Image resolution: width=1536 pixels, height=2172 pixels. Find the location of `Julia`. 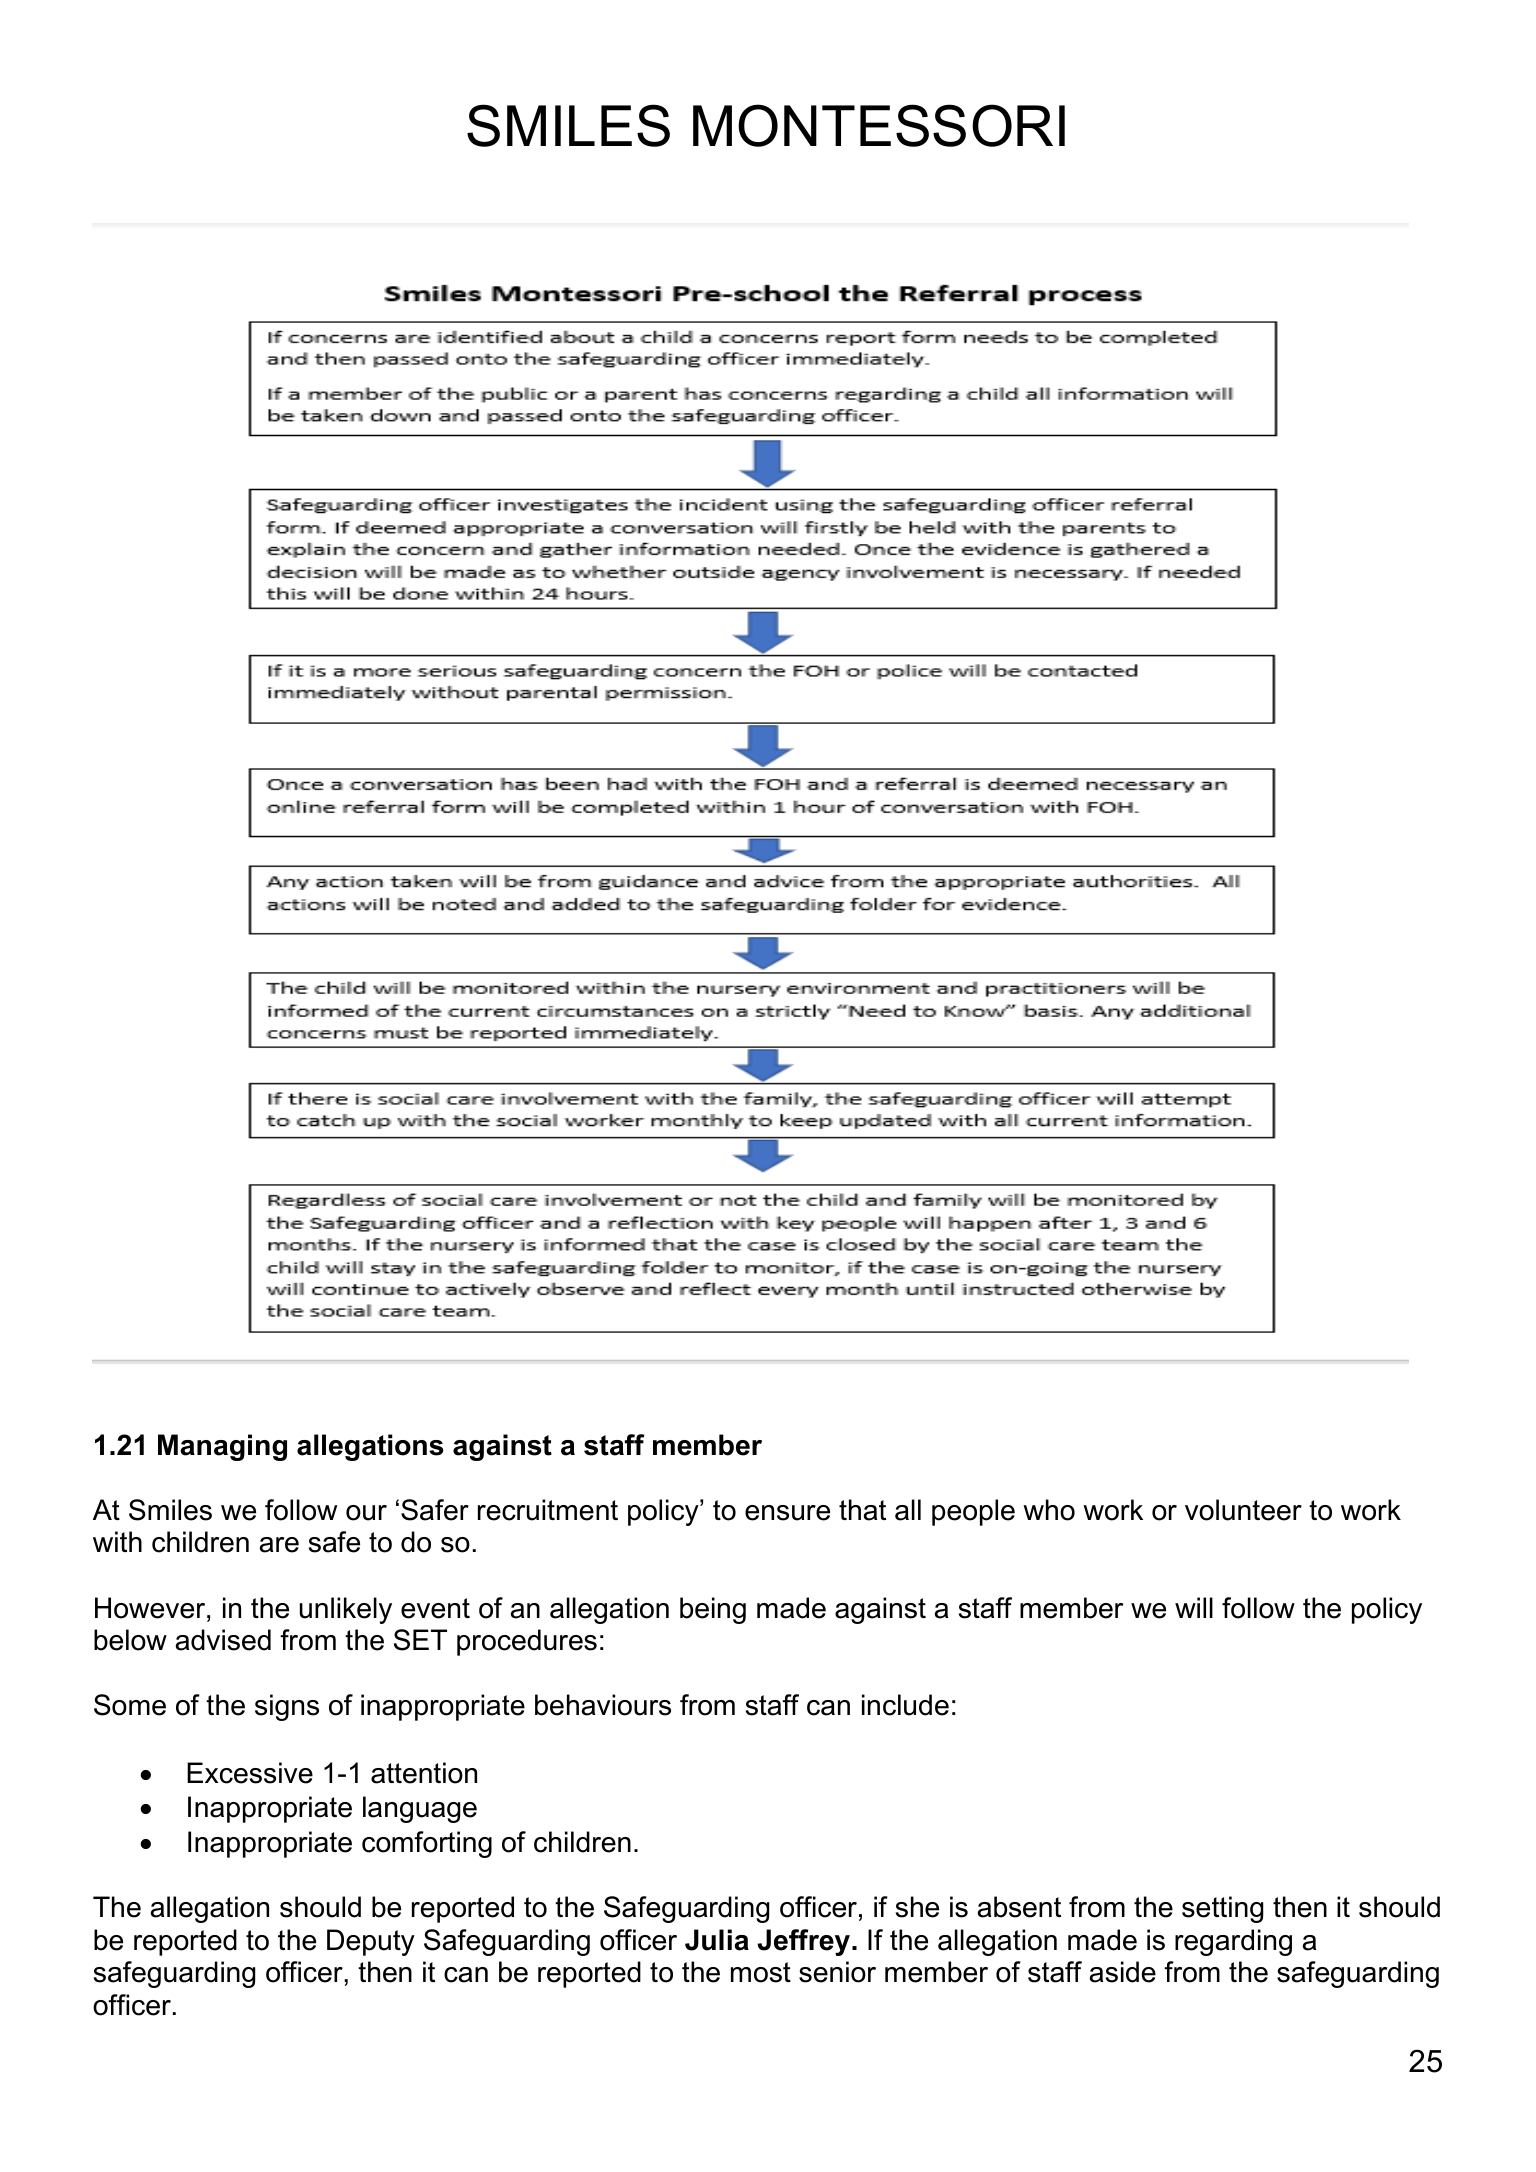

Julia is located at coordinates (717, 1940).
